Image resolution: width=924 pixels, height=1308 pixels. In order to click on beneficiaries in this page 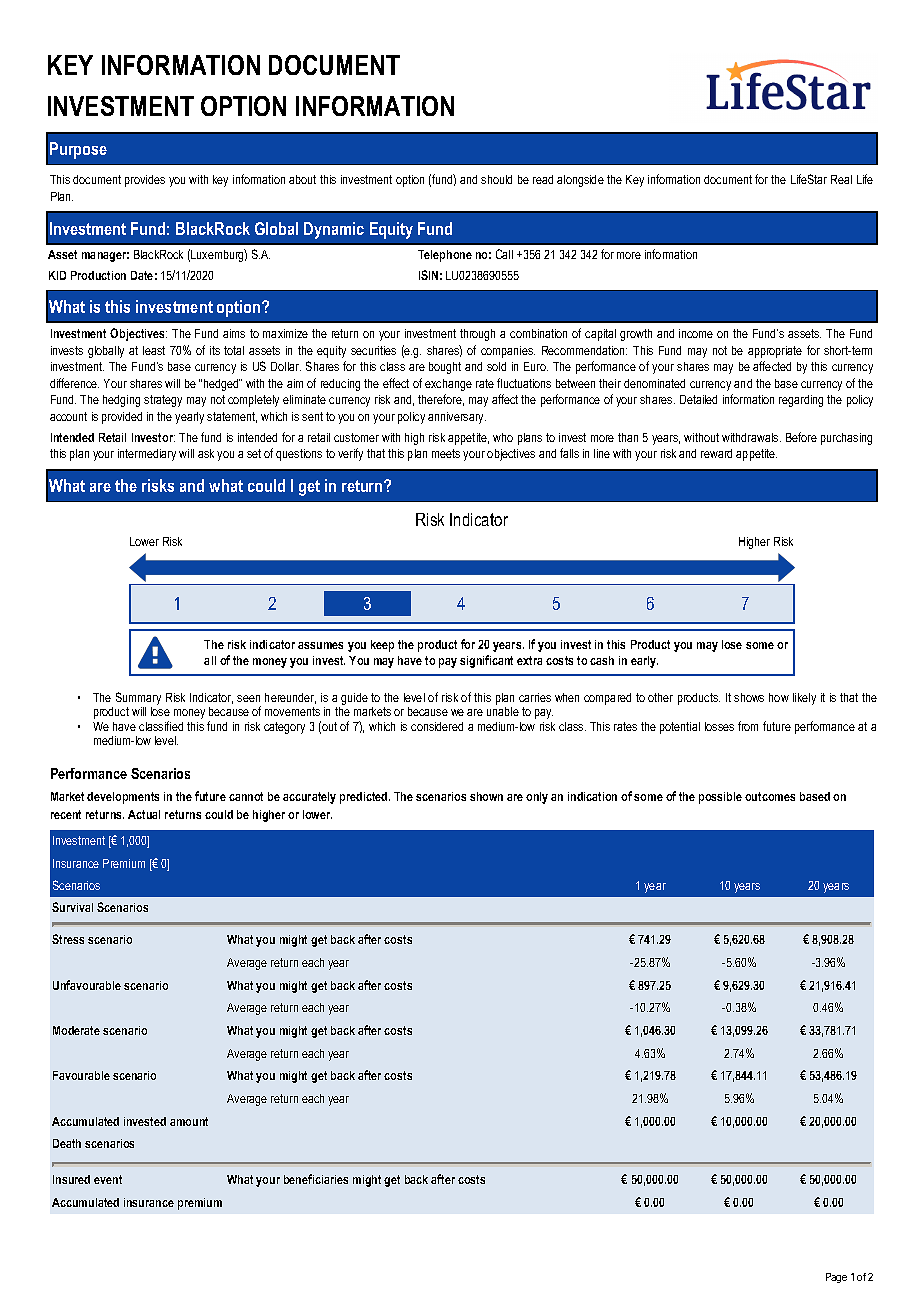, I will do `click(316, 1179)`.
